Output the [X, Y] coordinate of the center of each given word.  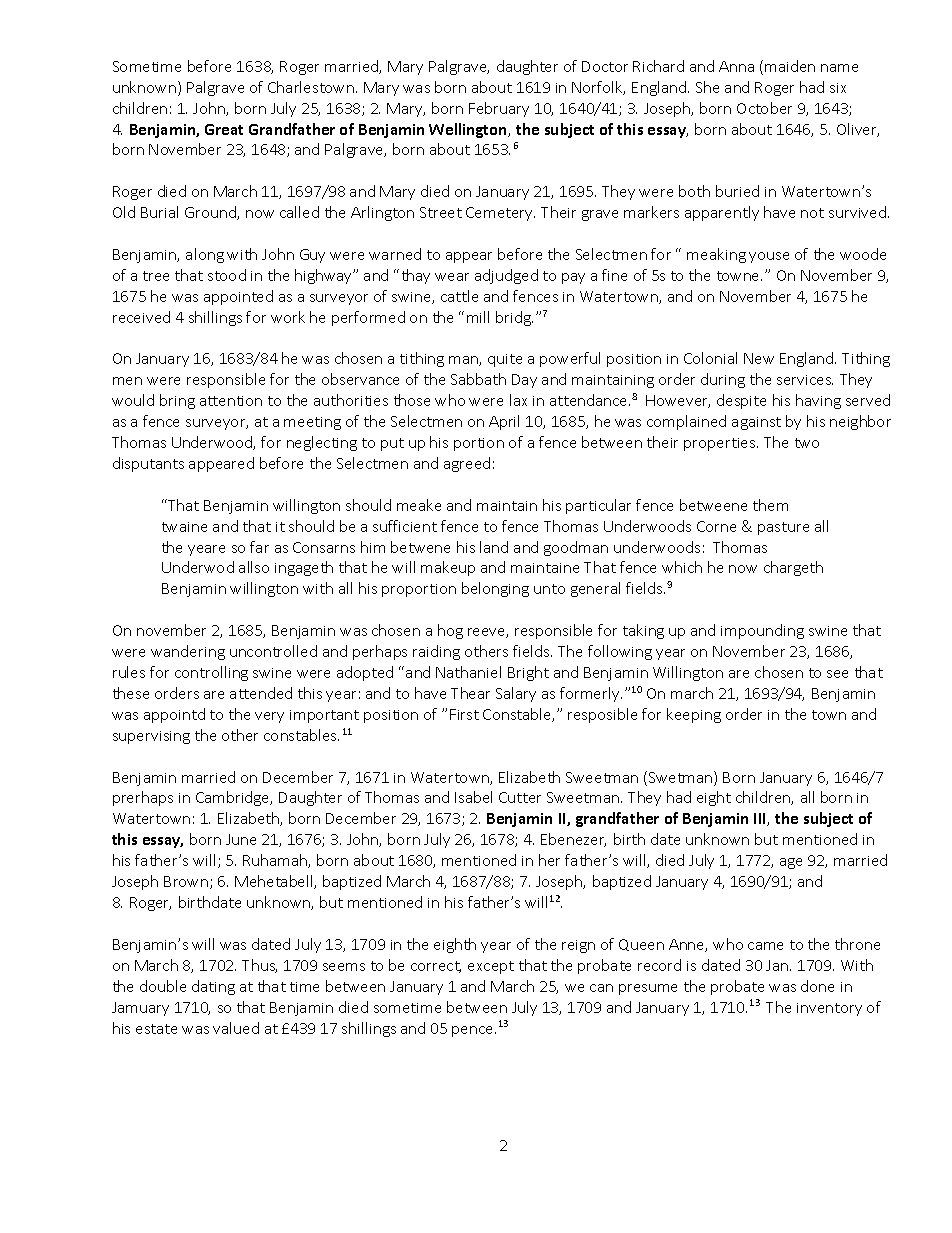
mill [478, 317]
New [759, 358]
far [259, 547]
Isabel [473, 797]
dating [213, 987]
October [764, 108]
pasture [783, 528]
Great [224, 129]
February [499, 109]
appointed [238, 297]
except [491, 967]
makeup [448, 568]
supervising [151, 737]
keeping [694, 715]
